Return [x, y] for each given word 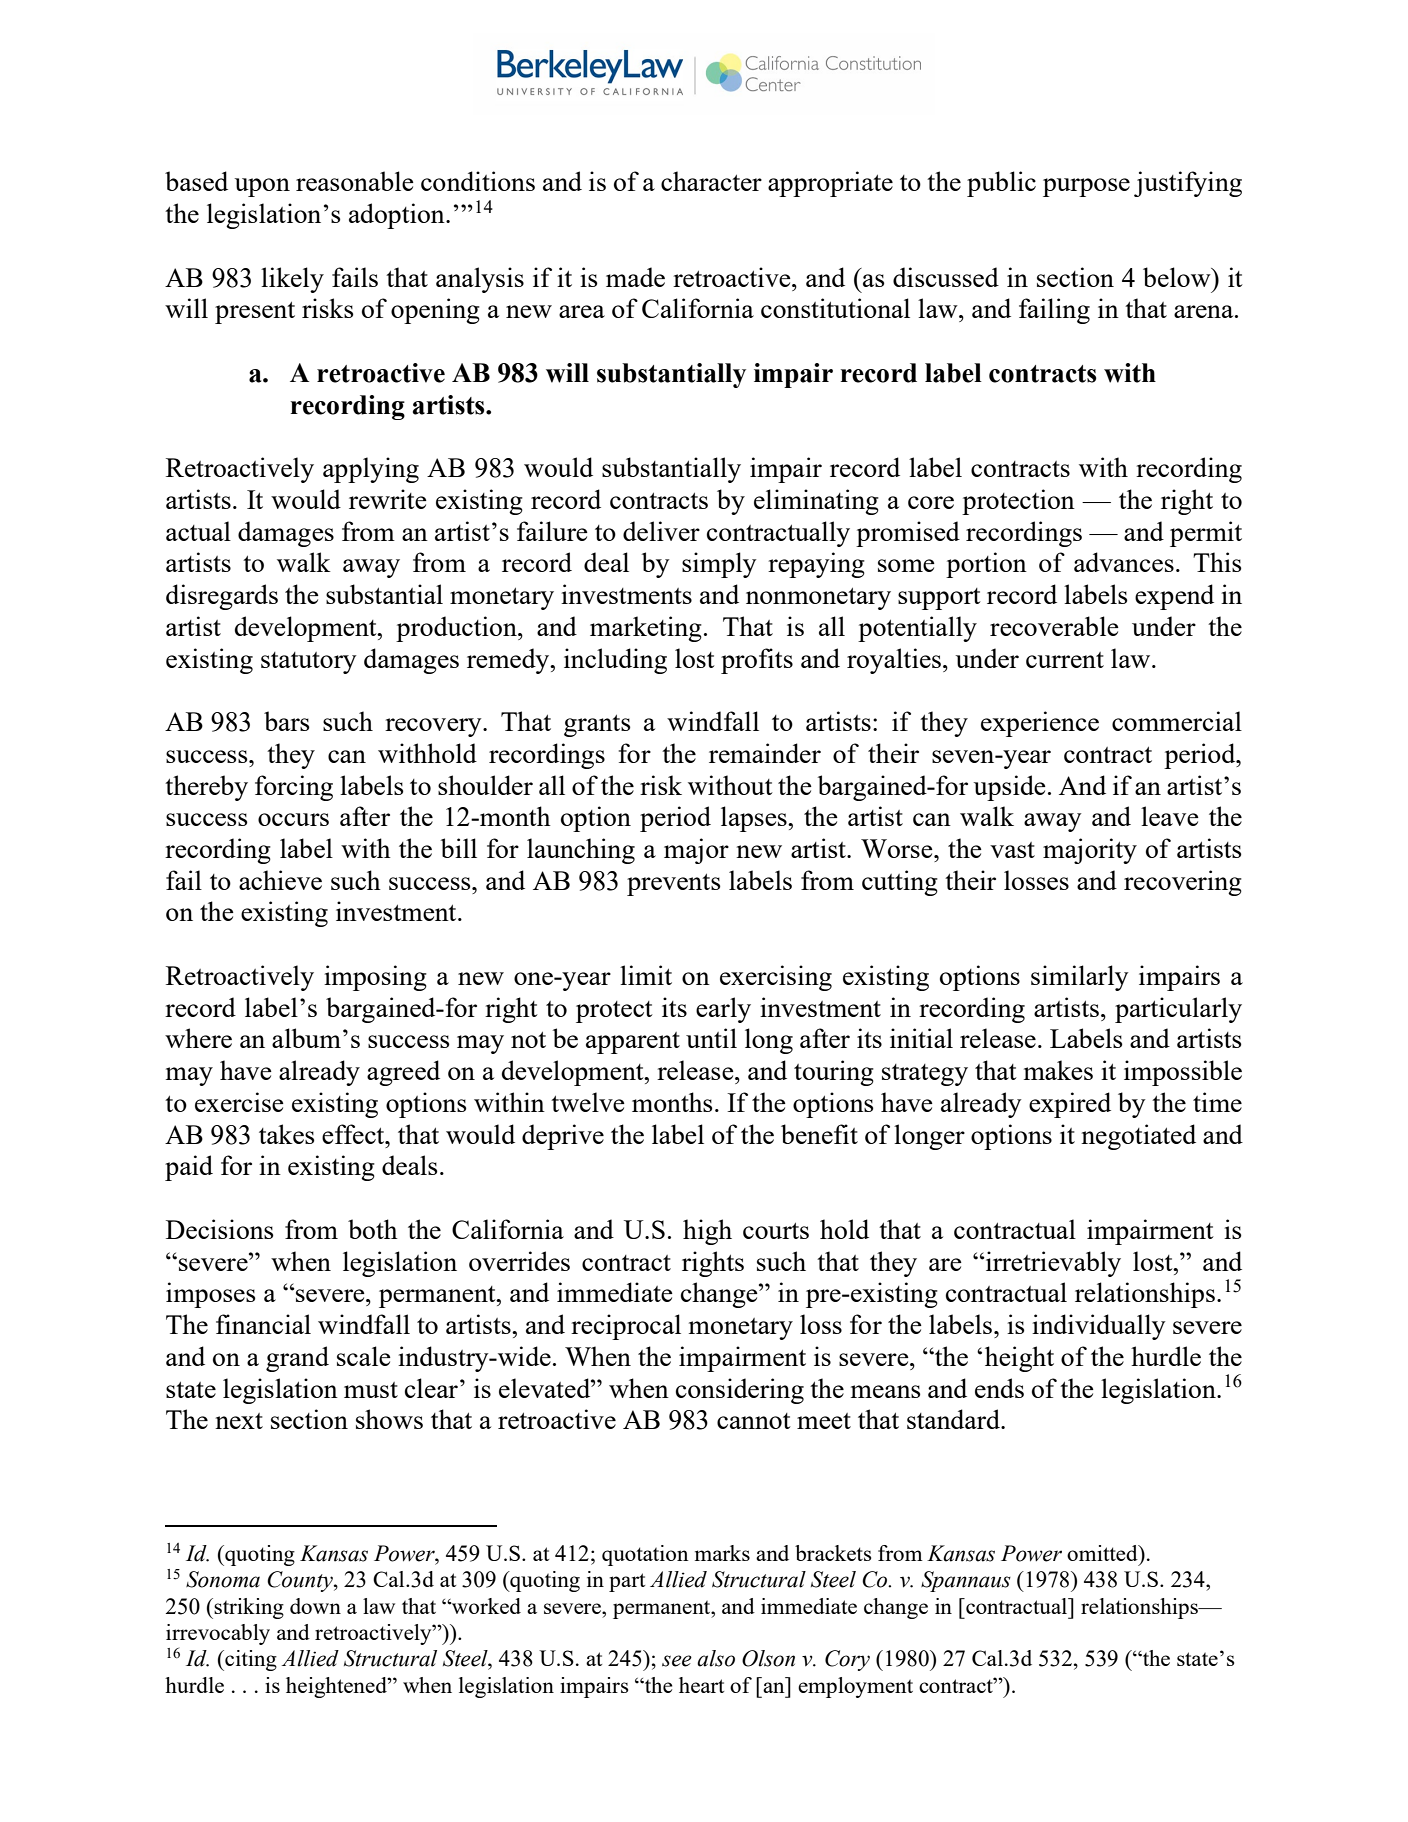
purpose [1086, 187]
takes [287, 1134]
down [315, 1606]
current [1065, 660]
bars [287, 721]
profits [757, 661]
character [711, 181]
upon [262, 187]
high [707, 1232]
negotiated [1138, 1137]
